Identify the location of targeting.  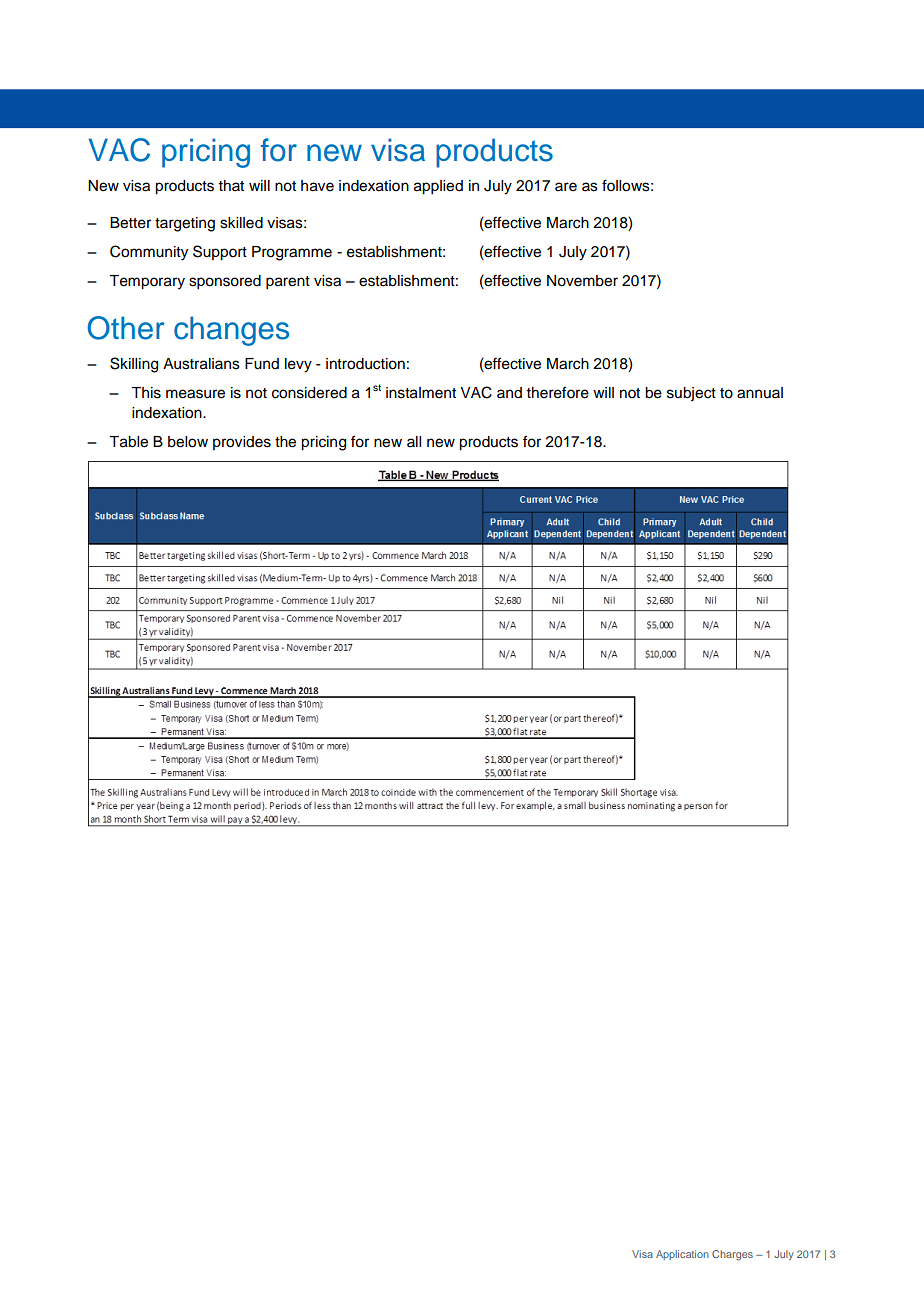
(185, 224).
